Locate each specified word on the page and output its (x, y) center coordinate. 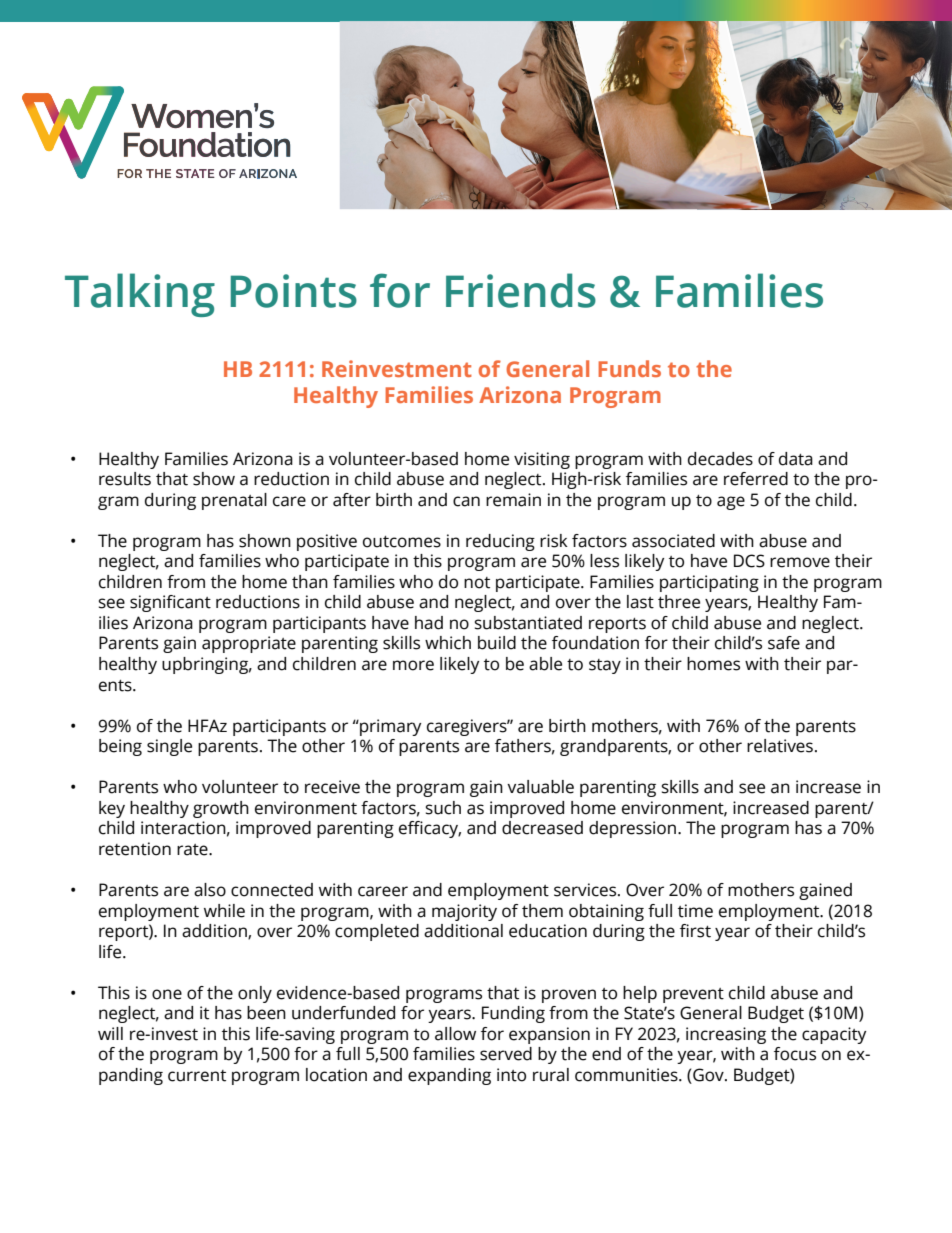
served (506, 1054)
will (110, 1033)
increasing (726, 1035)
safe (784, 643)
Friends (521, 290)
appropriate (249, 644)
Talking (140, 295)
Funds (629, 368)
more (413, 665)
